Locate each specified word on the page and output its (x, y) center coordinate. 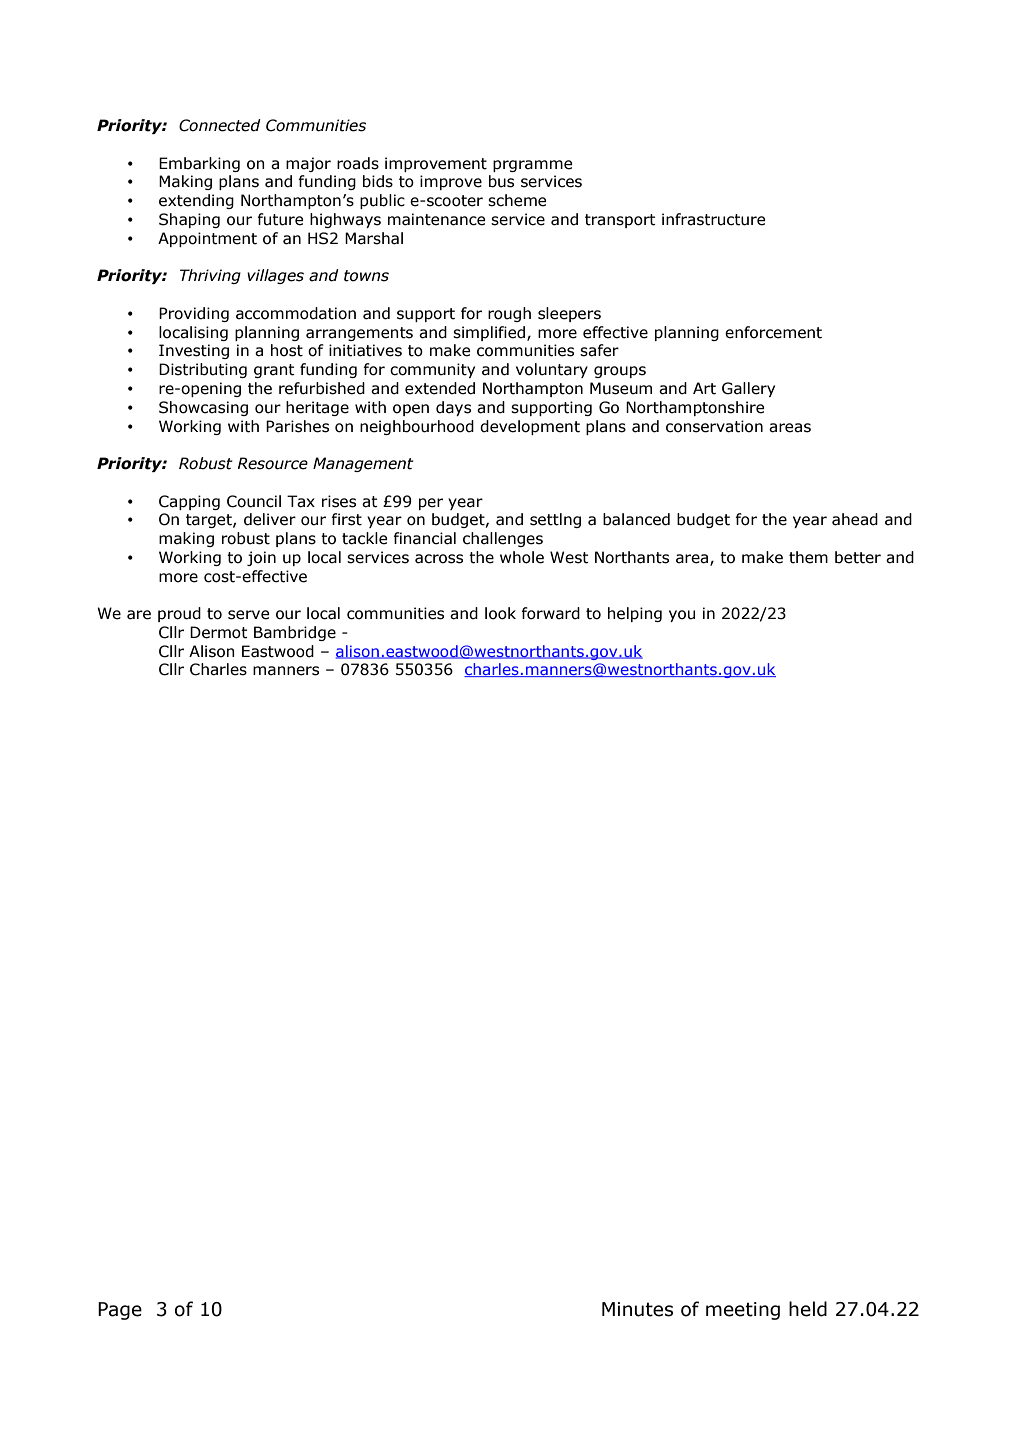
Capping (189, 502)
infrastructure (714, 219)
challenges (503, 539)
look (500, 613)
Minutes (637, 1309)
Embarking (199, 164)
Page (120, 1311)
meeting (743, 1311)
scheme (517, 200)
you (682, 616)
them (808, 557)
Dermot (219, 632)
